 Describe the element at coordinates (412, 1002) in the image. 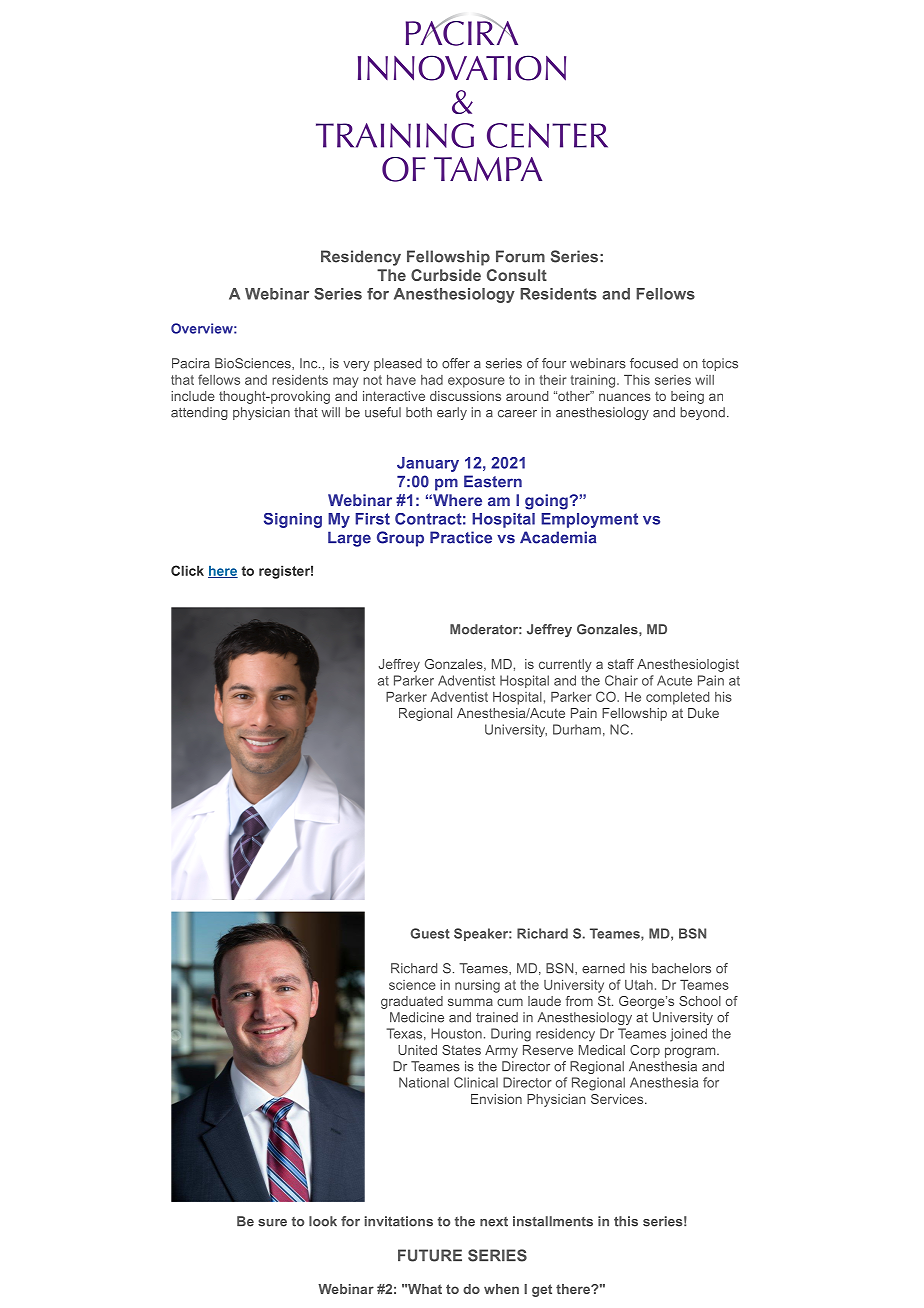

I see `graduated` at that location.
